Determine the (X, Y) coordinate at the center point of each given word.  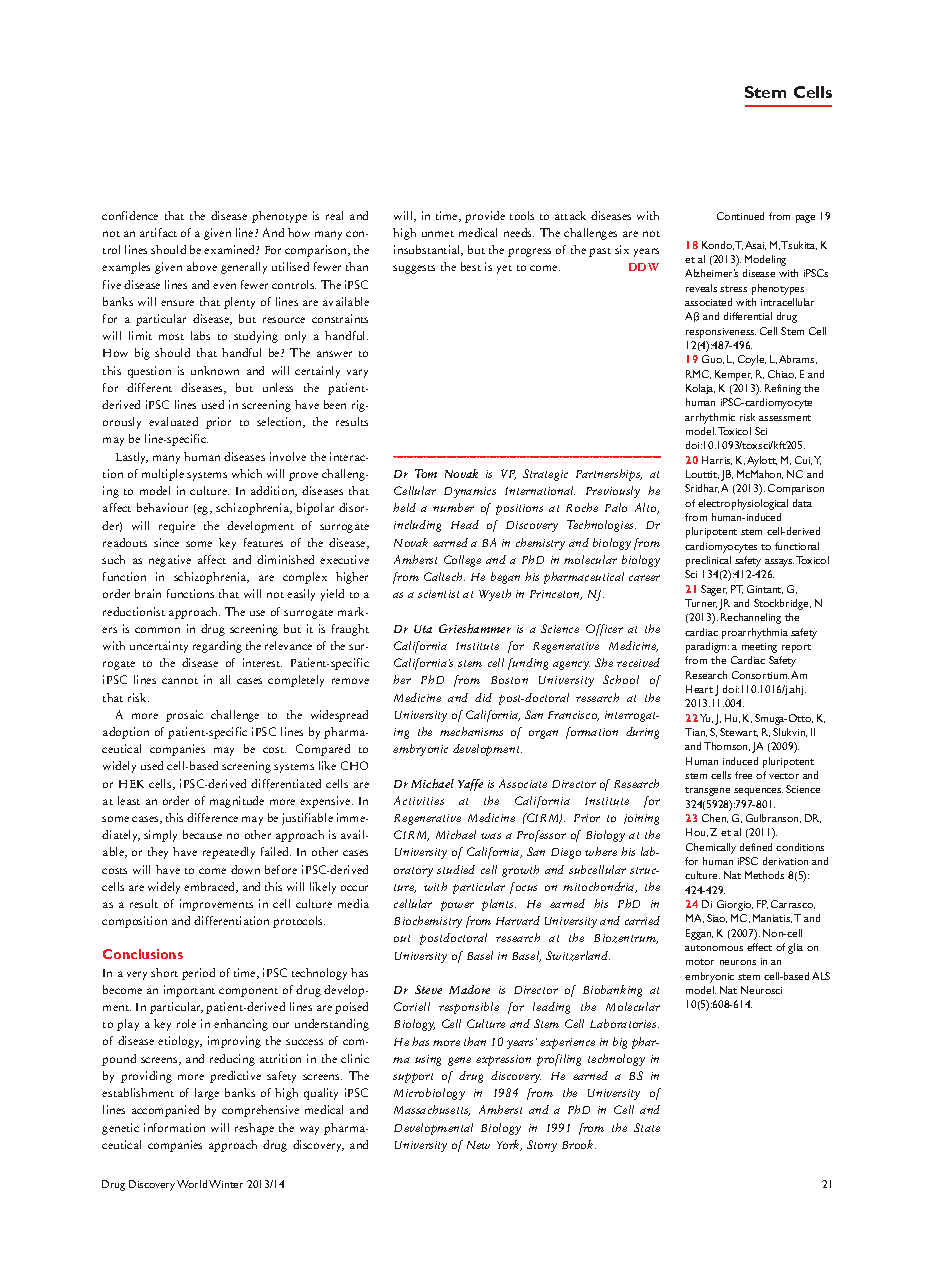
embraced (211, 887)
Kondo (718, 245)
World (192, 1184)
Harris (717, 460)
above (202, 266)
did (483, 697)
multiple (163, 475)
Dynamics (470, 492)
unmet (438, 234)
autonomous (714, 948)
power (457, 906)
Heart (699, 689)
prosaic (184, 716)
